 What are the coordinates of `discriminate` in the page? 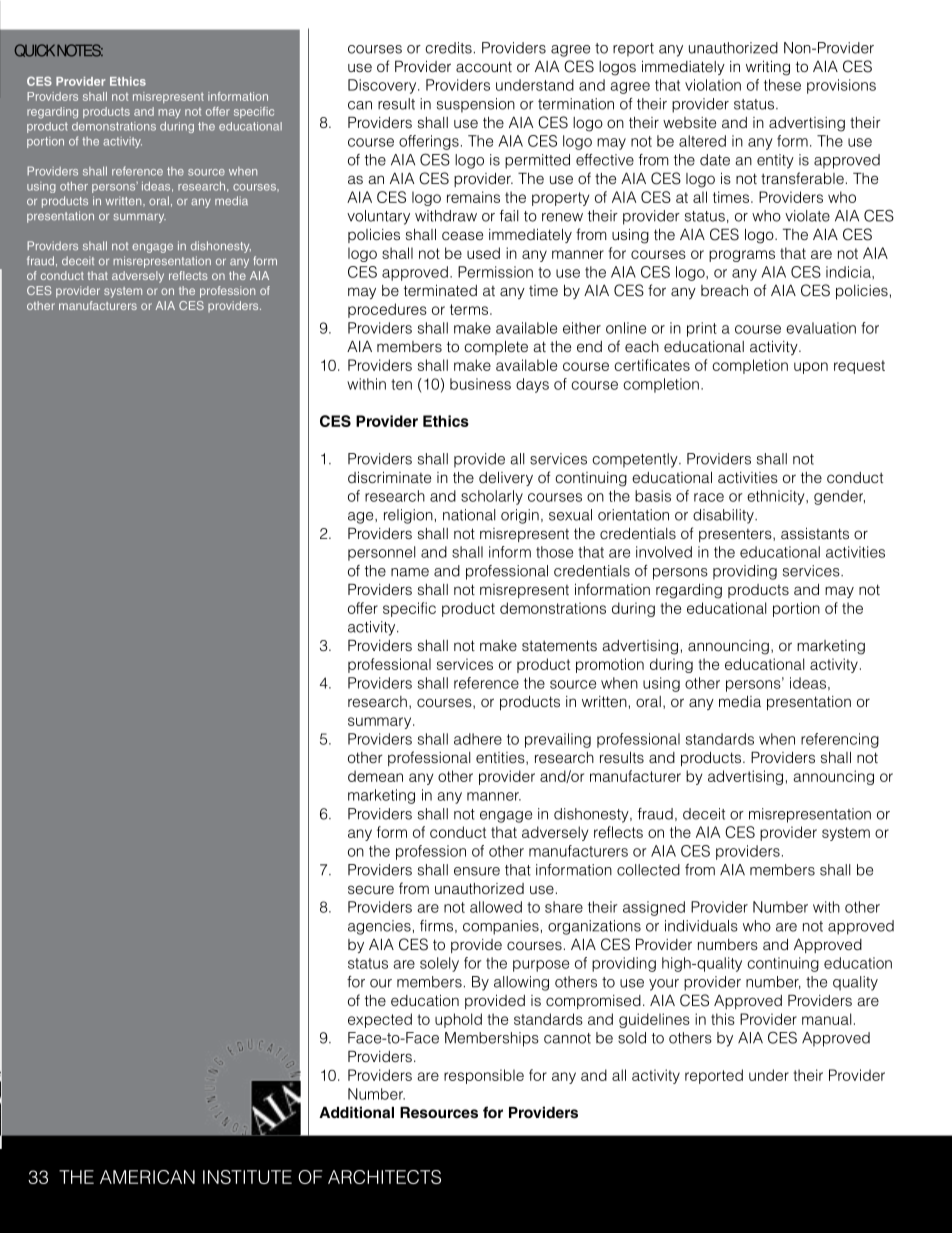 It's located at (389, 477).
